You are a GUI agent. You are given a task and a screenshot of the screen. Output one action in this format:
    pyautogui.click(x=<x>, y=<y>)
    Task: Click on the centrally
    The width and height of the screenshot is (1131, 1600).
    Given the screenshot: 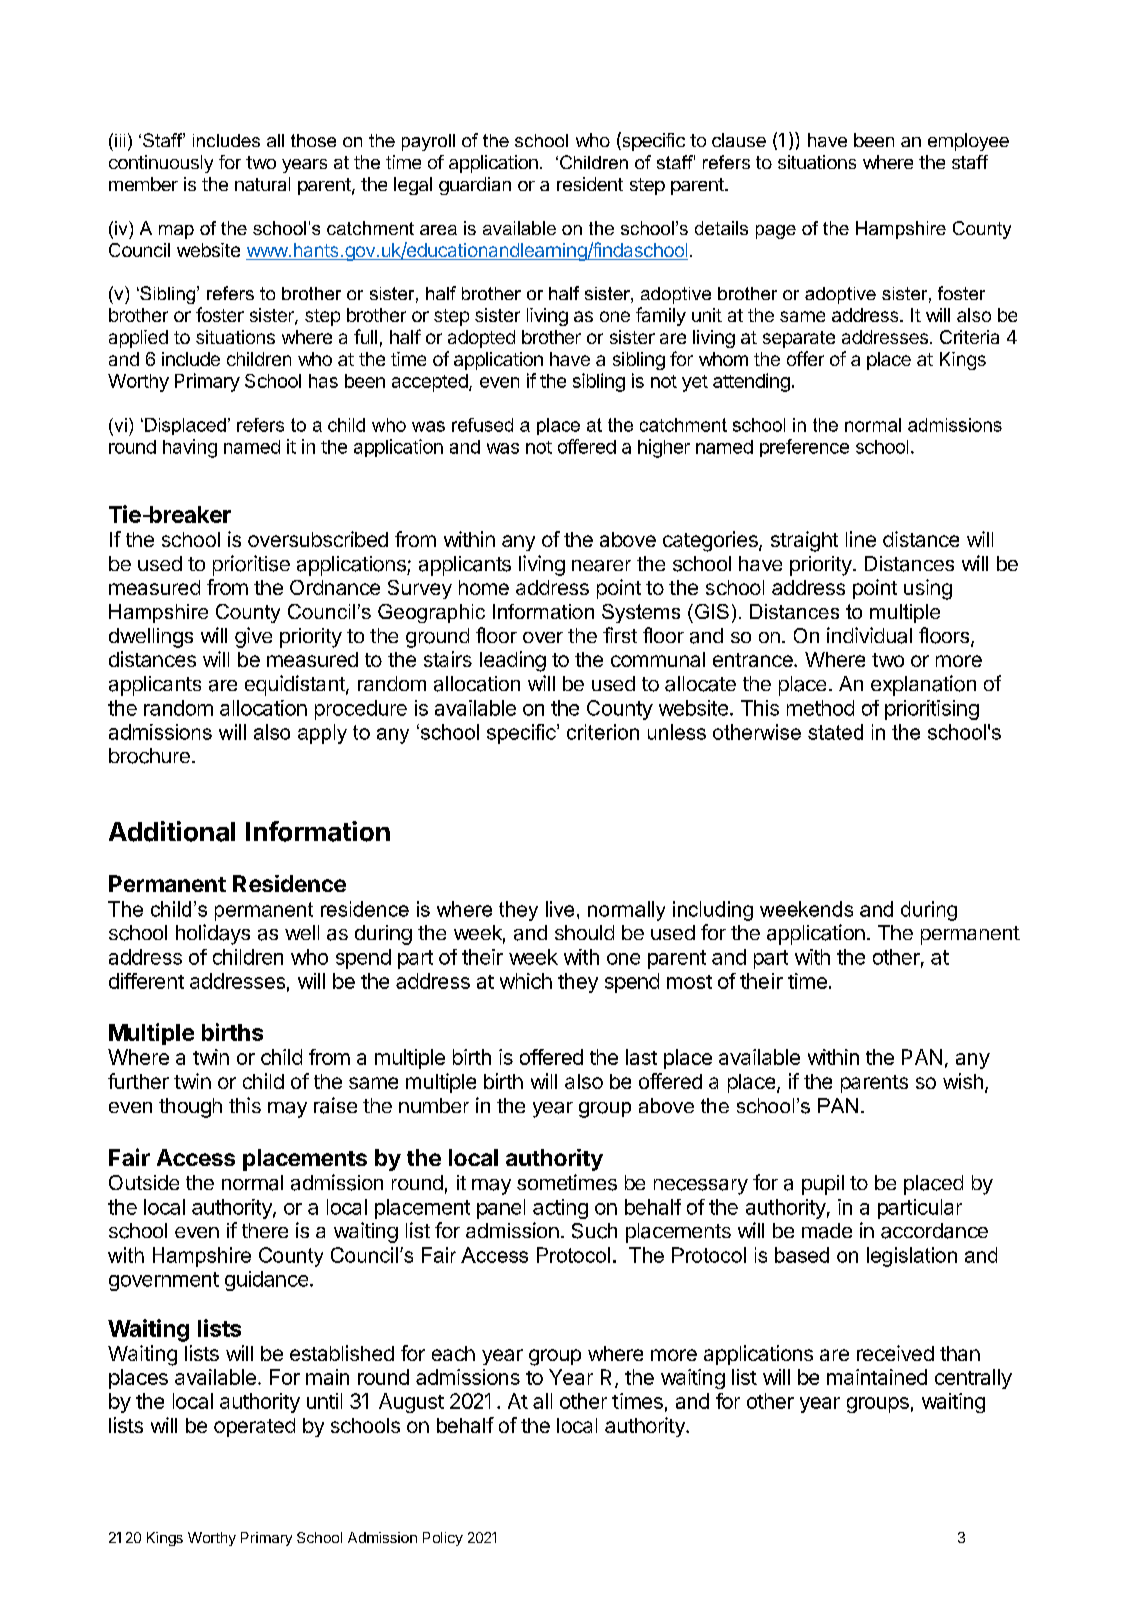 What is the action you would take?
    pyautogui.click(x=973, y=1379)
